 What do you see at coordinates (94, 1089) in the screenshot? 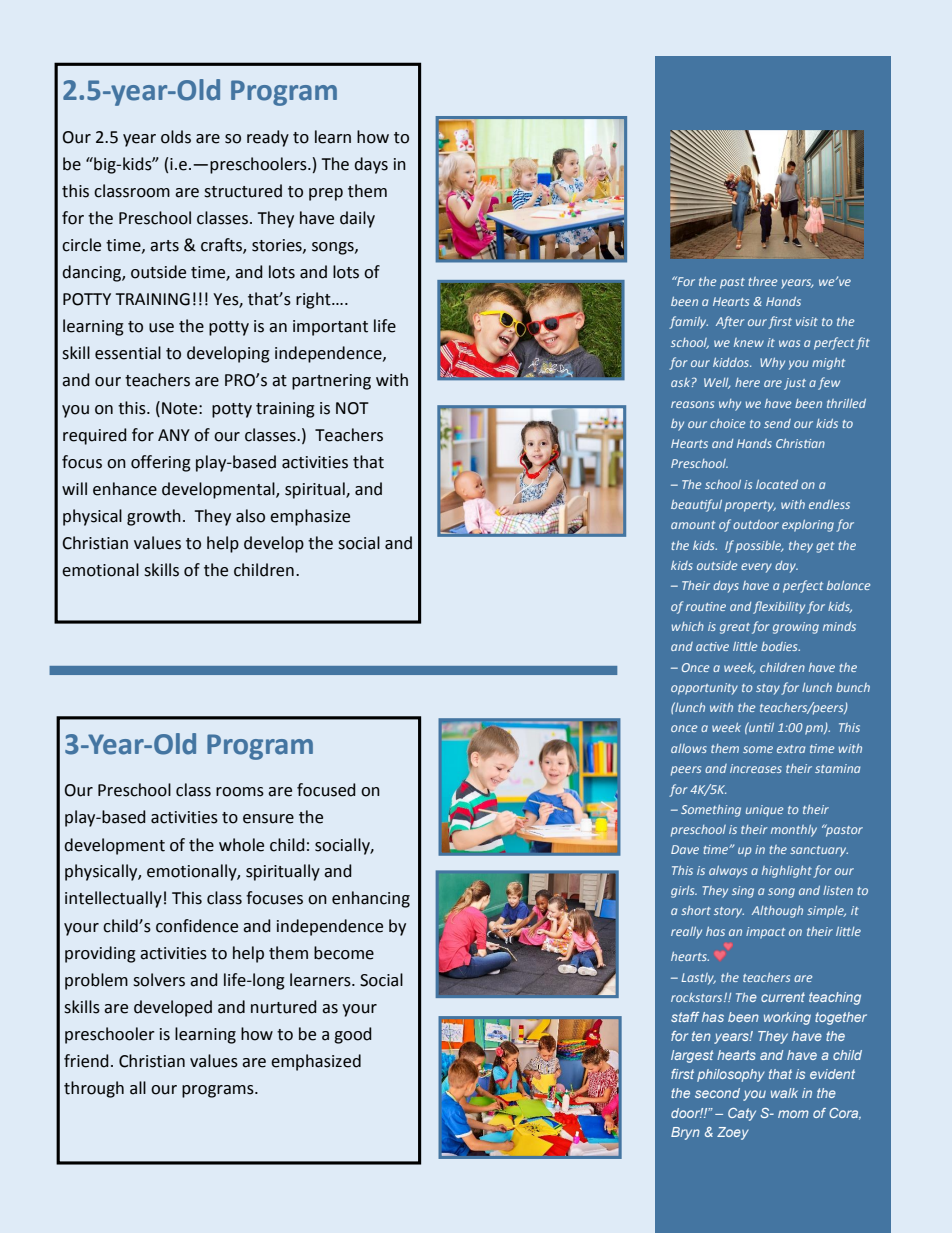
I see `through` at bounding box center [94, 1089].
